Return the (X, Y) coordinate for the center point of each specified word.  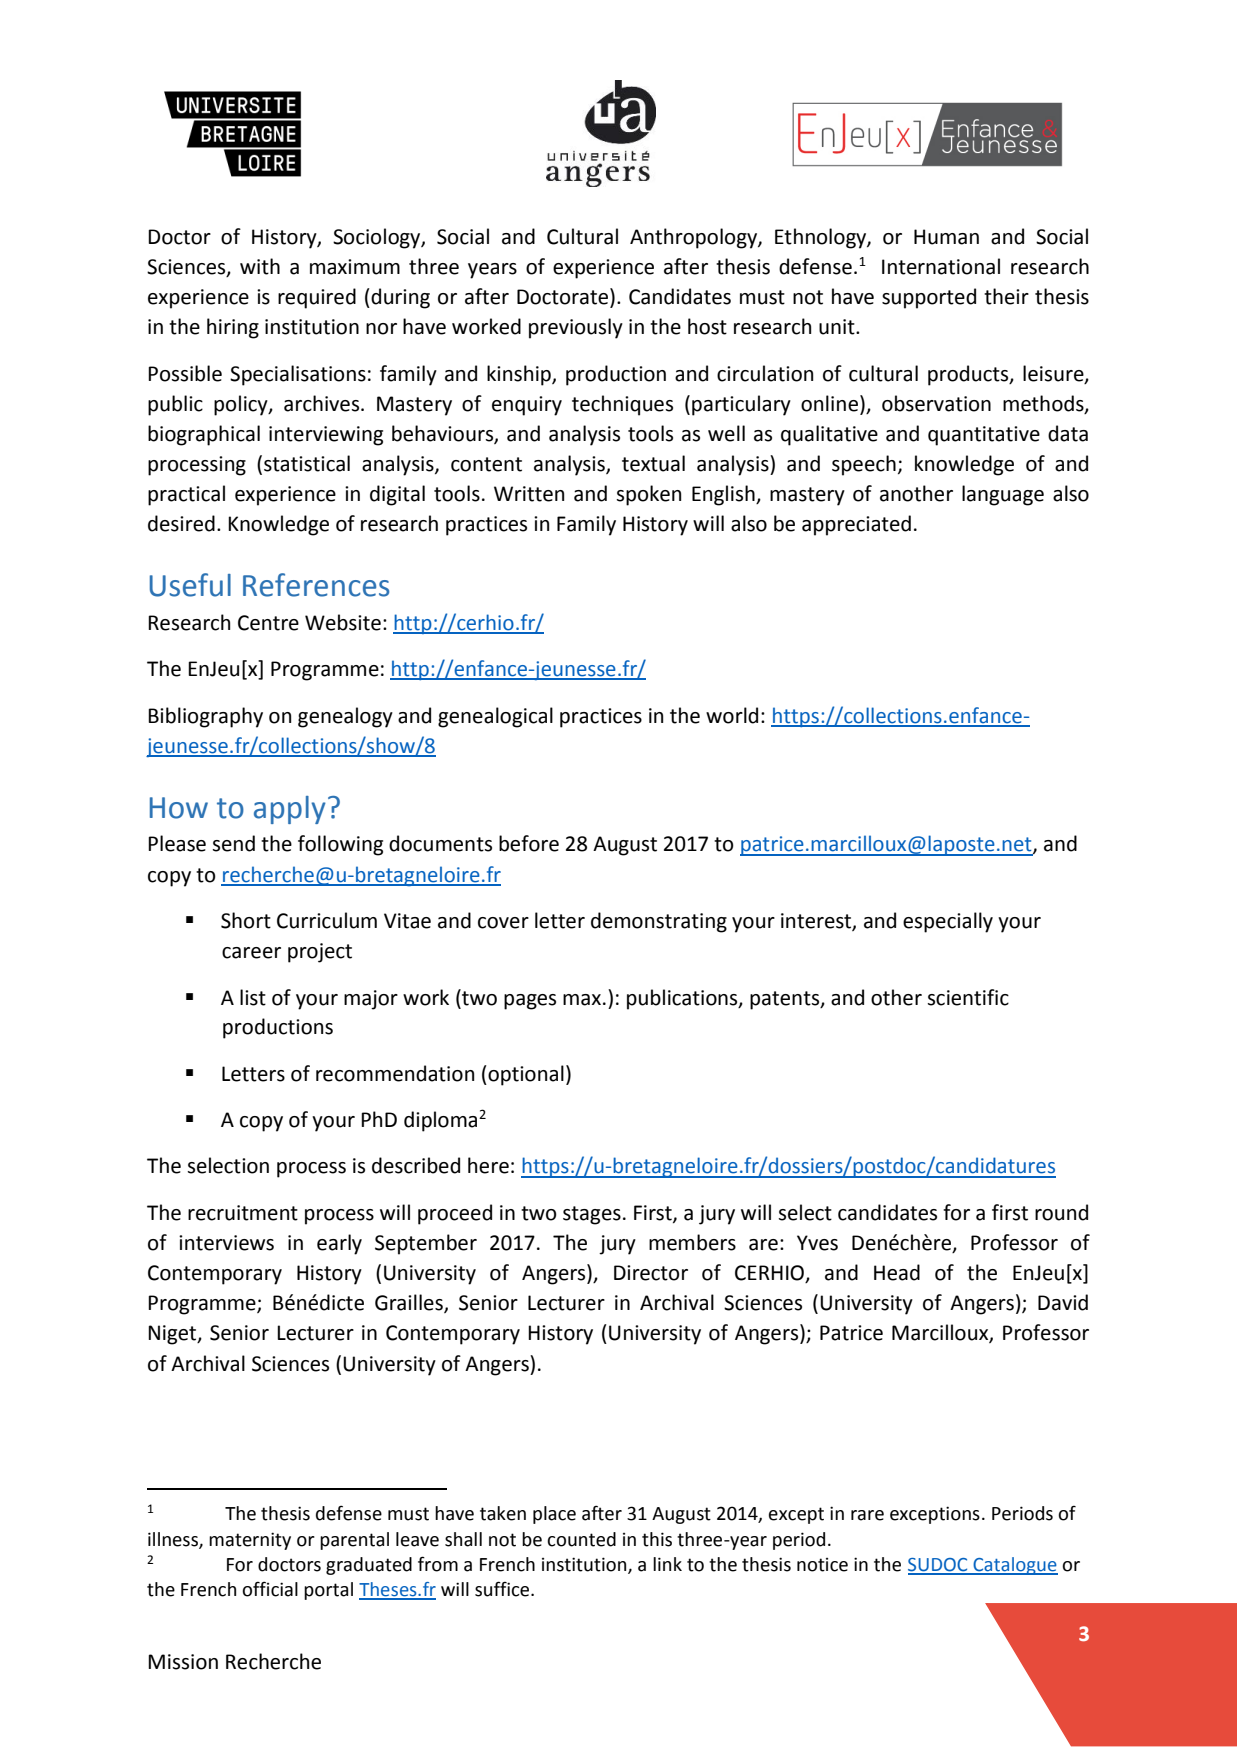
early (339, 1244)
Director (651, 1273)
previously (576, 328)
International (941, 266)
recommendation (395, 1073)
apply (290, 810)
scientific (968, 997)
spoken (648, 495)
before (529, 843)
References (316, 585)
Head (897, 1272)
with (260, 266)
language (1003, 495)
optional (525, 1075)
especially (948, 922)
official (270, 1589)
